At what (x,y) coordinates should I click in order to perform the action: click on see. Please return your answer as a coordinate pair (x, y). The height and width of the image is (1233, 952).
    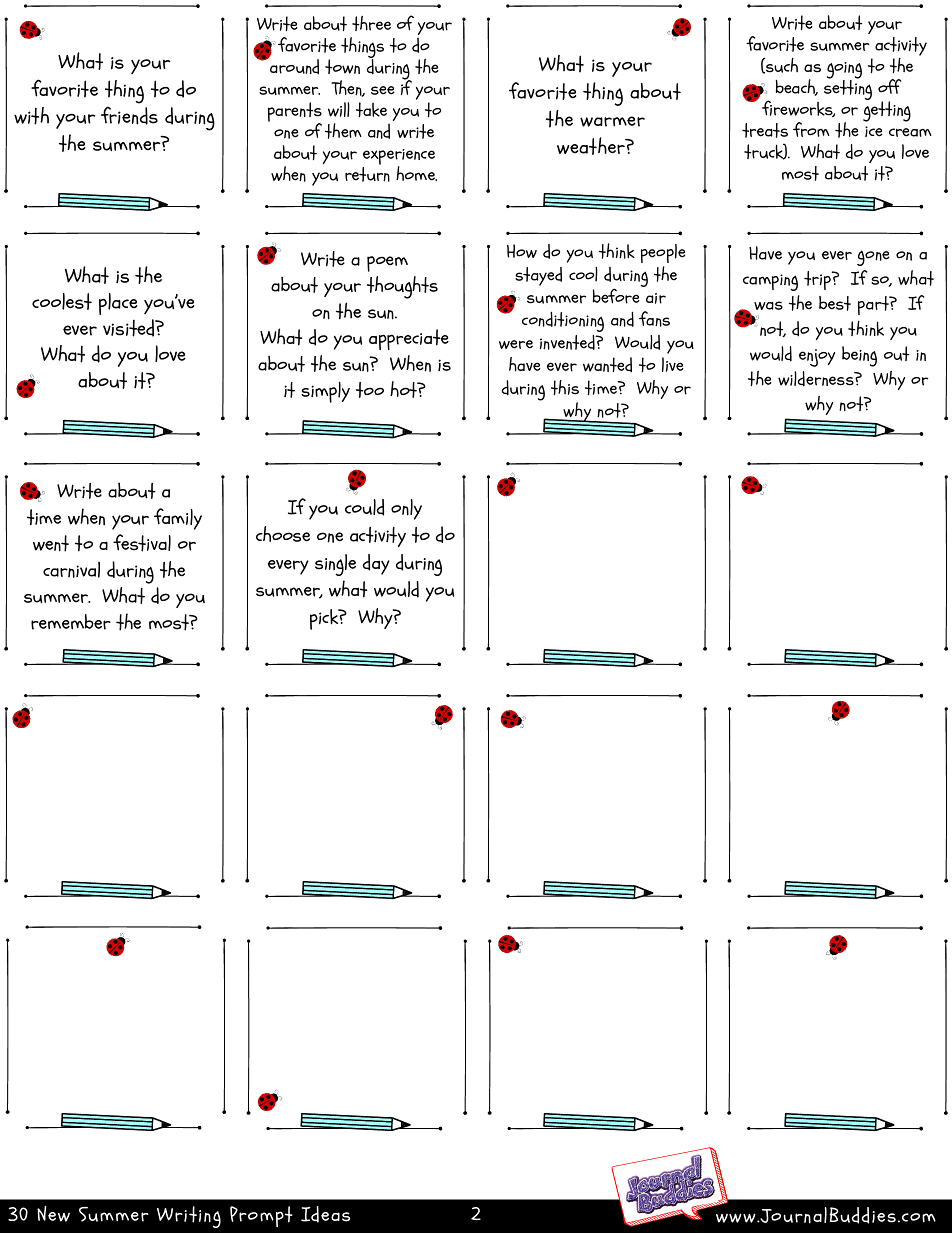
    Looking at the image, I should click on (383, 90).
